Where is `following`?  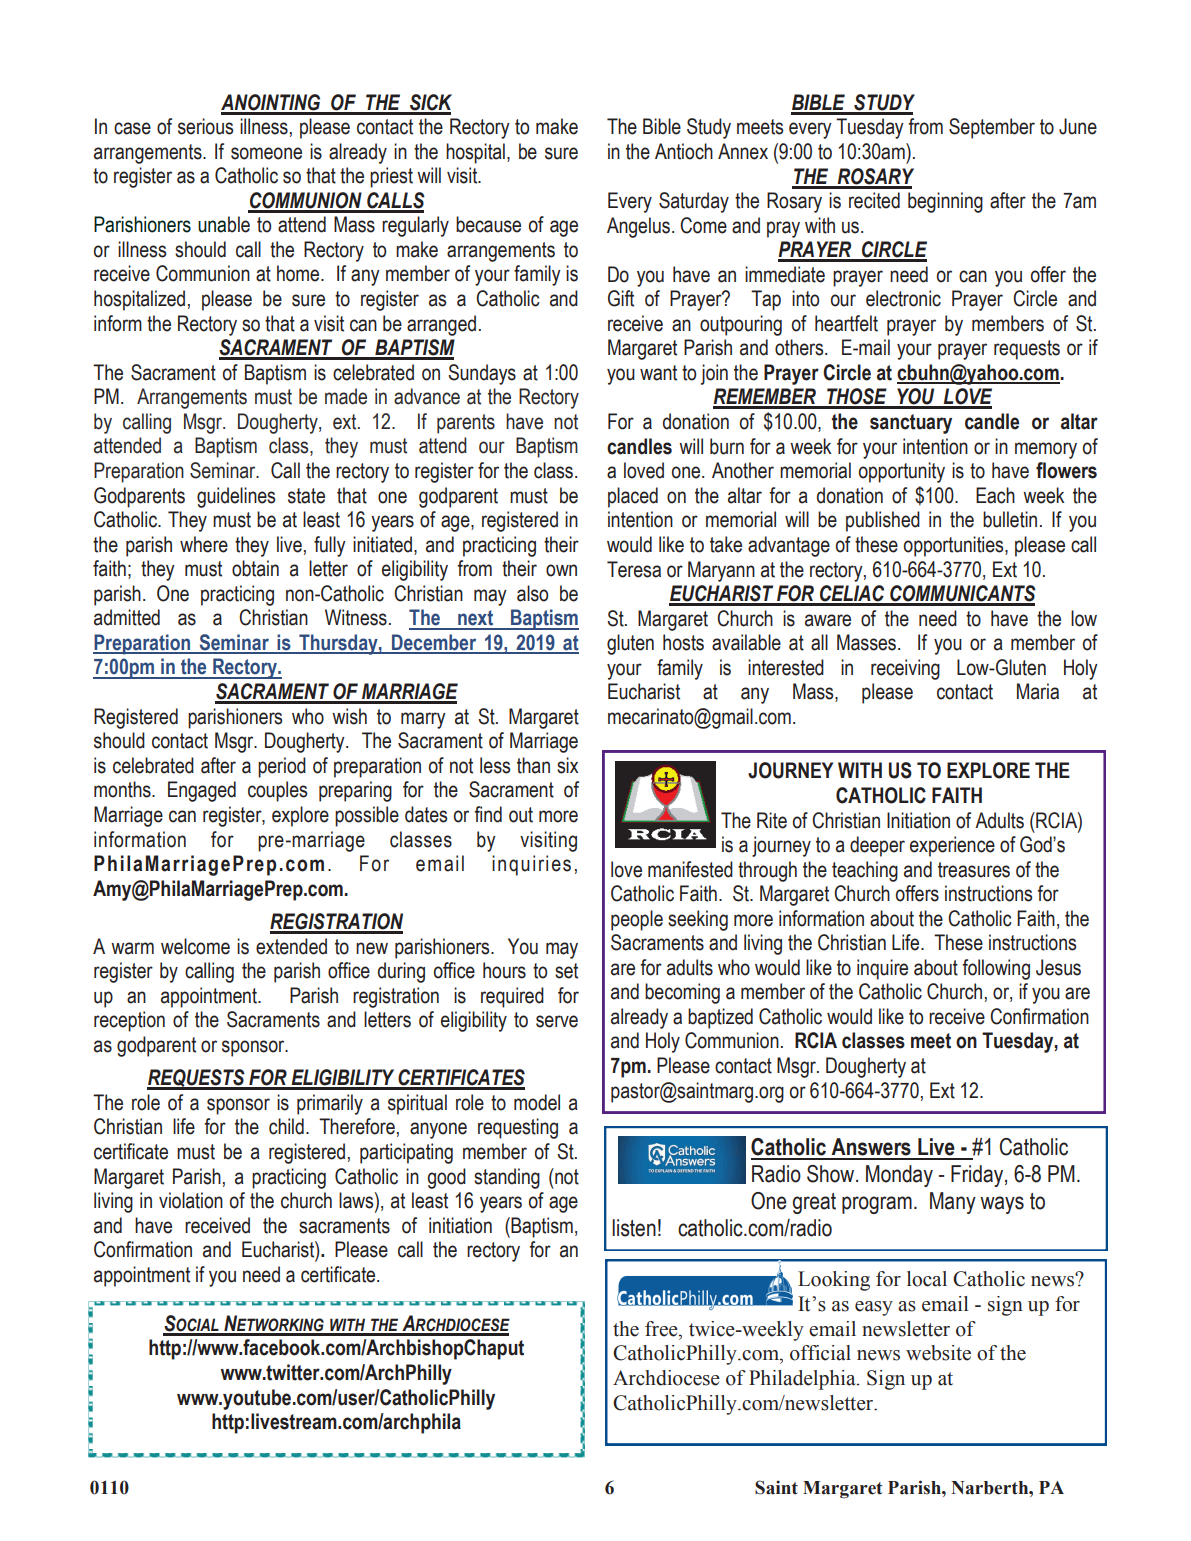 following is located at coordinates (996, 969).
